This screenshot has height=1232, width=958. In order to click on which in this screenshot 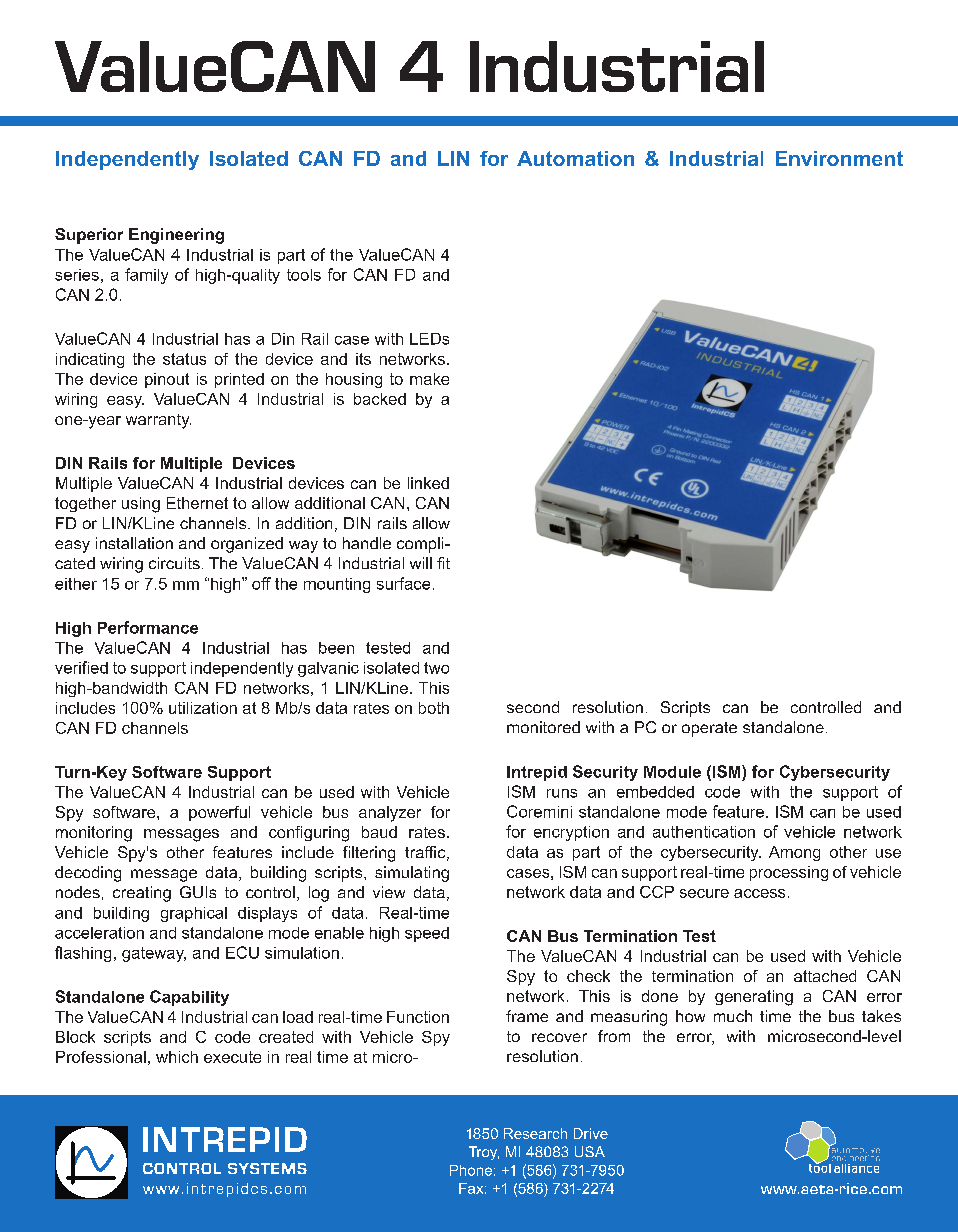, I will do `click(177, 1057)`.
